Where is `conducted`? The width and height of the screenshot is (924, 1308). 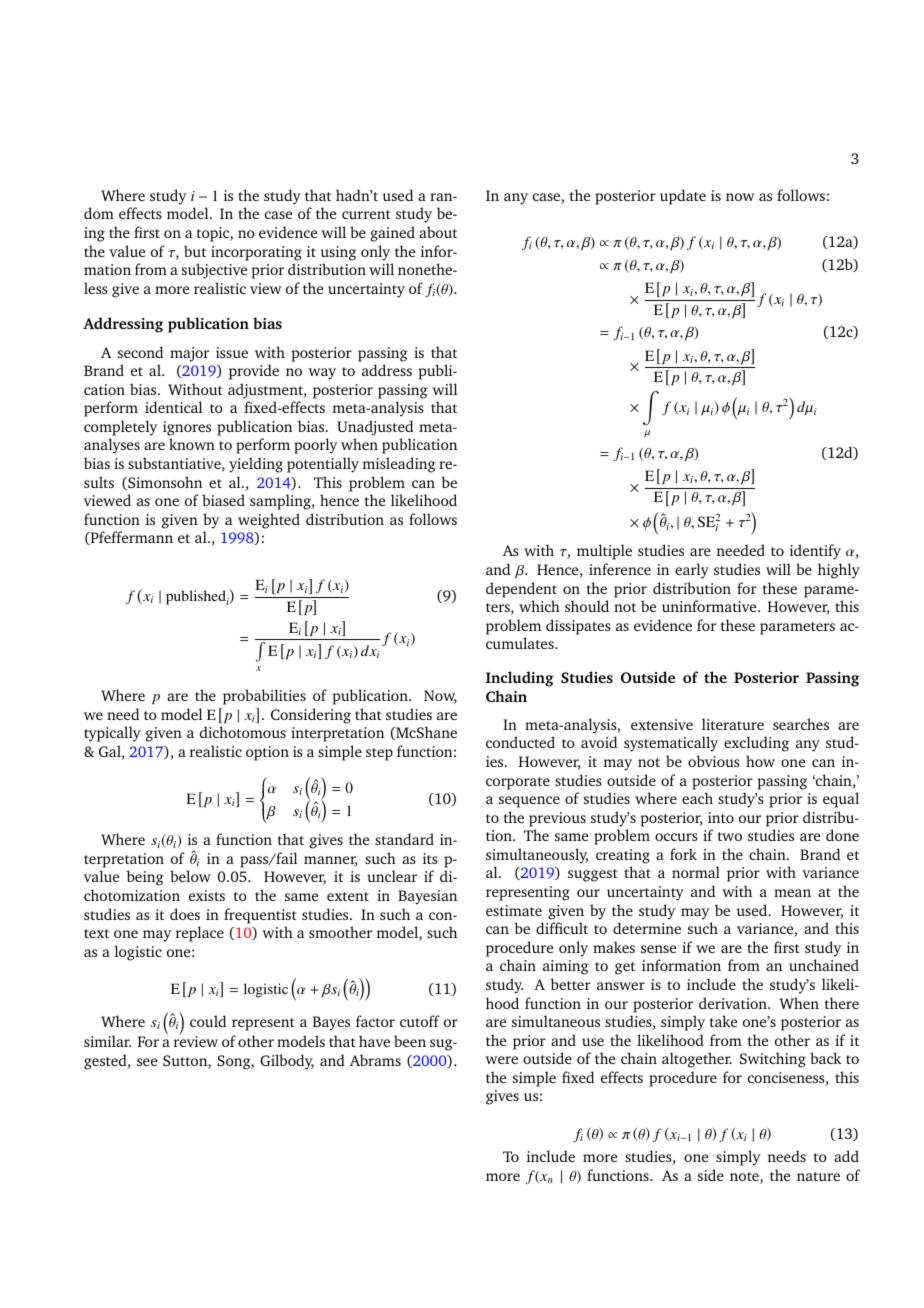
conducted is located at coordinates (520, 742).
